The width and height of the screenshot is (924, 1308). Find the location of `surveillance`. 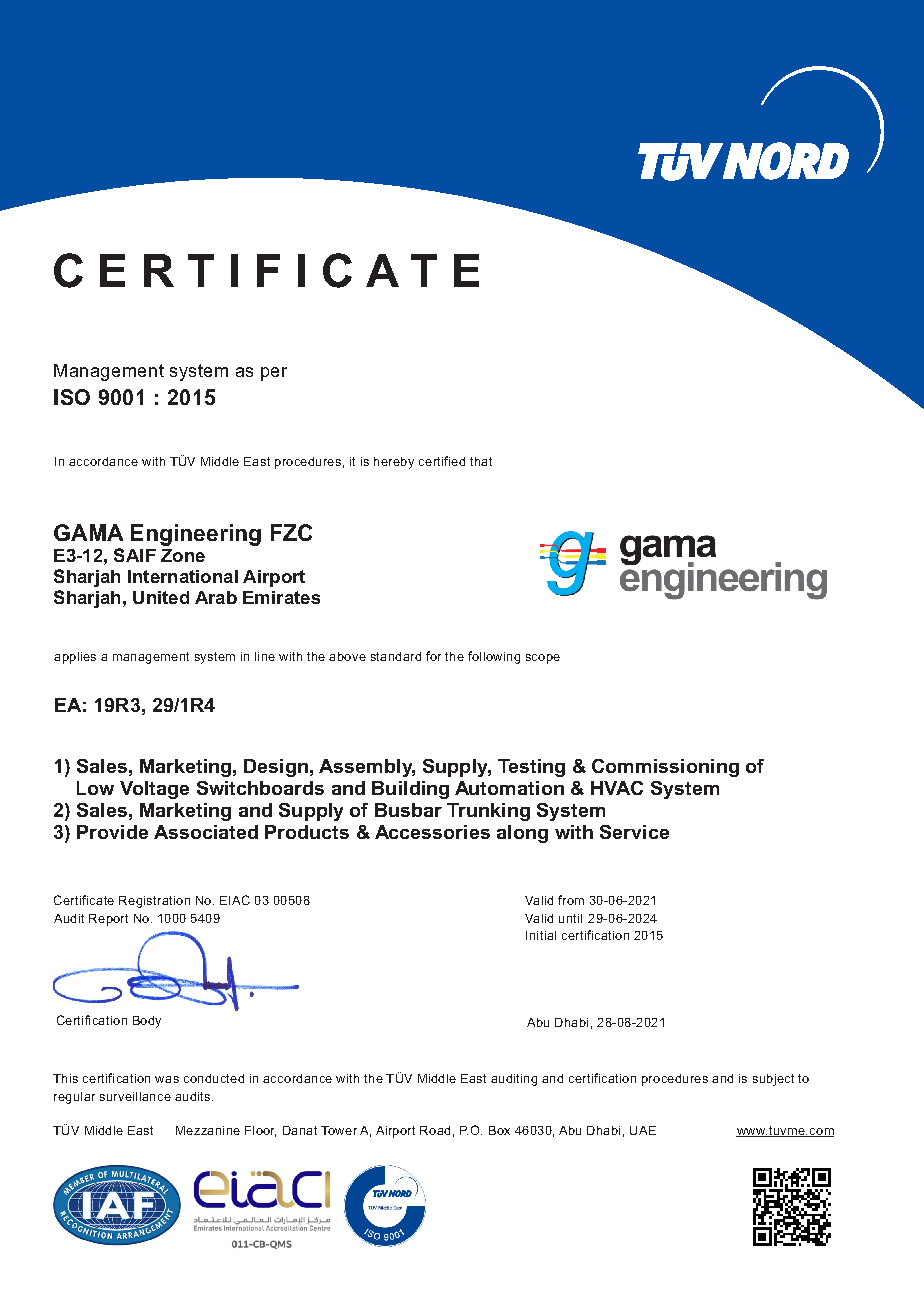

surveillance is located at coordinates (135, 1096).
